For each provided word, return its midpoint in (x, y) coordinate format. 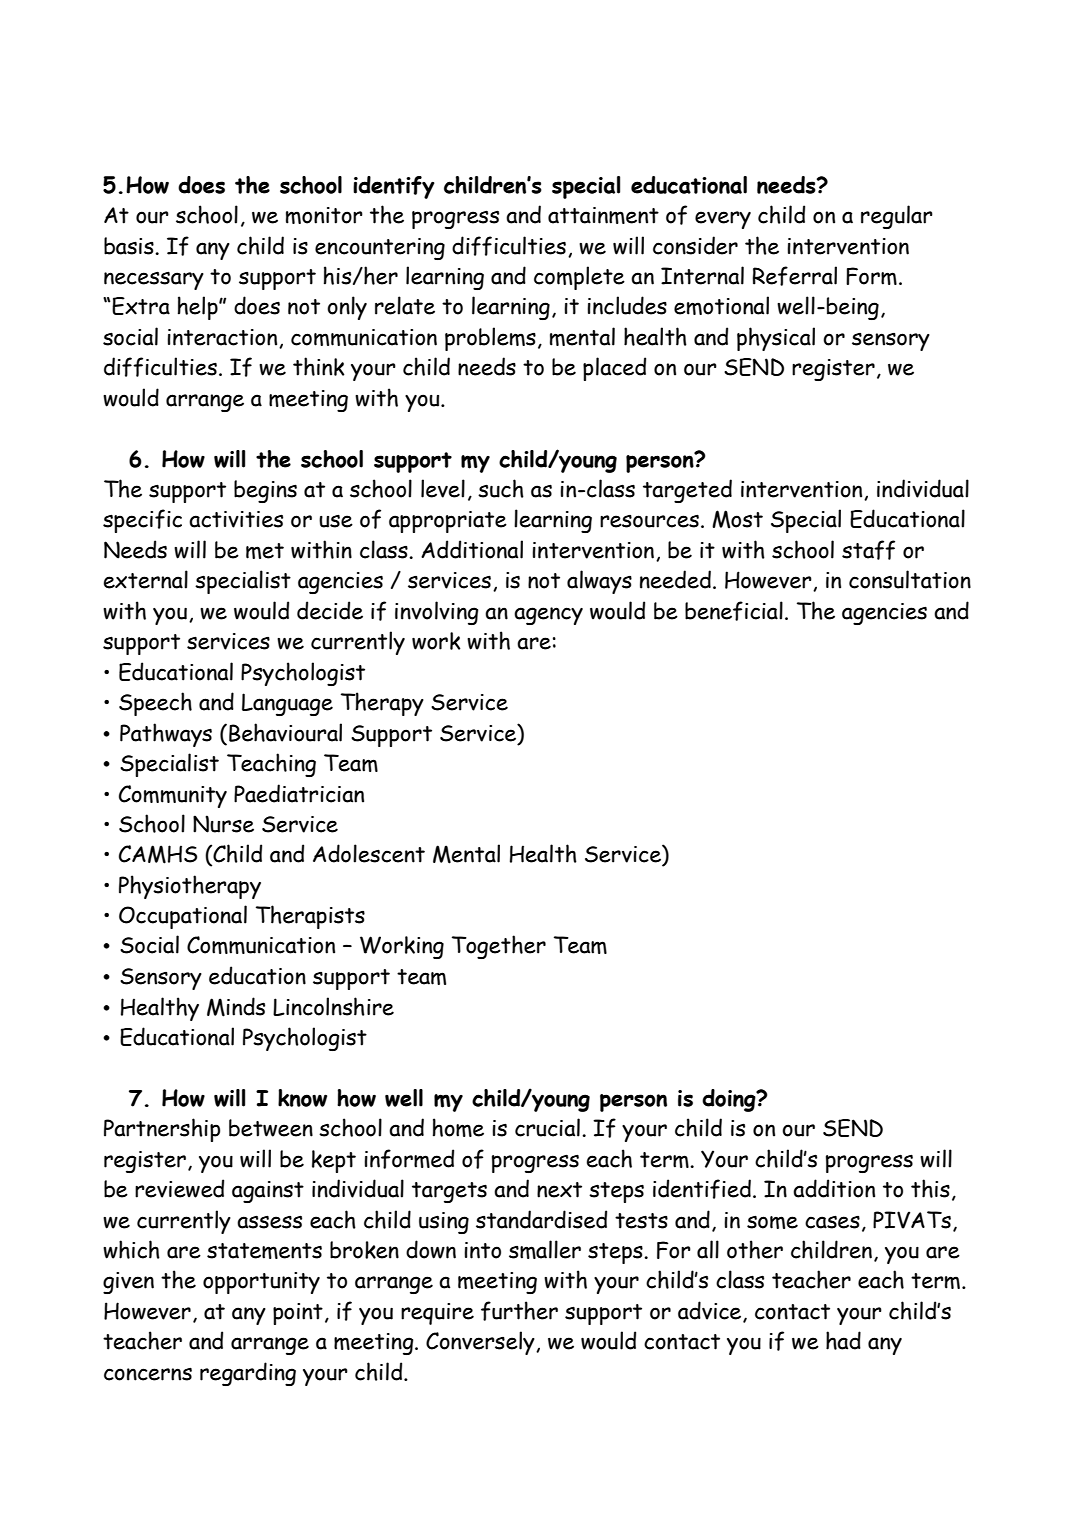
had (843, 1340)
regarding (248, 1374)
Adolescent (369, 853)
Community (173, 796)
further (519, 1311)
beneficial (734, 611)
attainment (603, 215)
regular (897, 217)
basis (130, 246)
